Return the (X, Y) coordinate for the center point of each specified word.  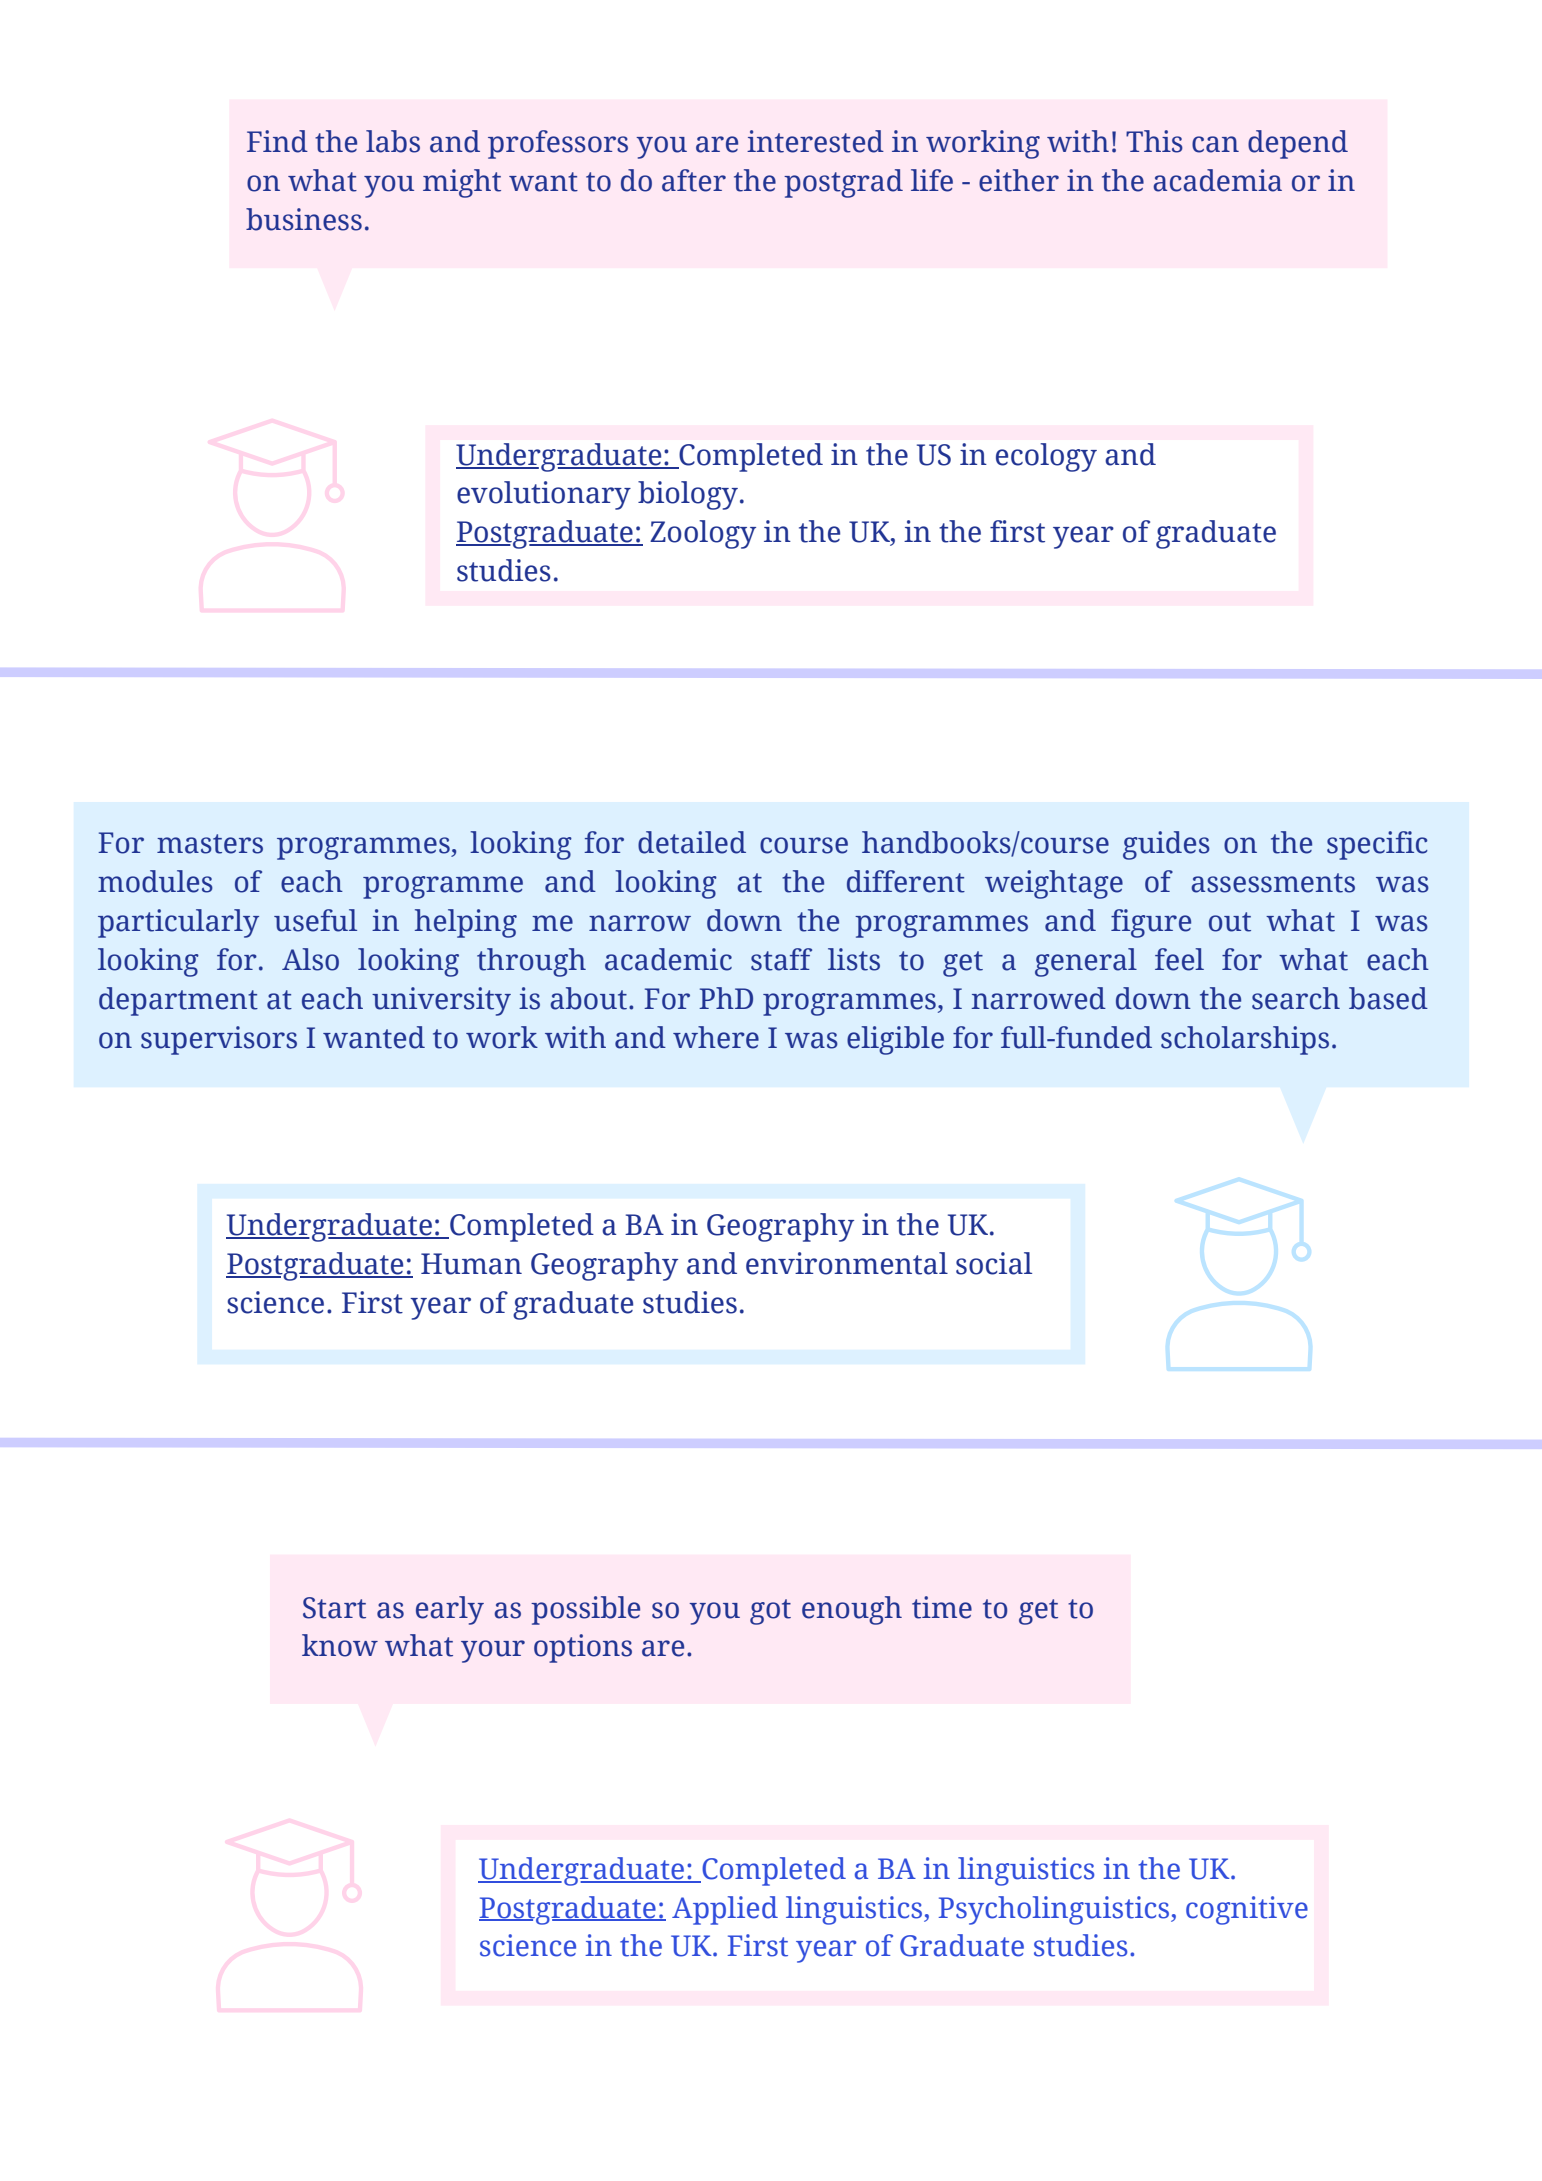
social (994, 1263)
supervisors (219, 1040)
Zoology (703, 534)
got (770, 1612)
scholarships (1245, 1040)
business (304, 219)
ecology (1046, 457)
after (694, 180)
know (340, 1645)
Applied (725, 1910)
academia (1217, 180)
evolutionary (544, 495)
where (716, 1037)
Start (334, 1608)
